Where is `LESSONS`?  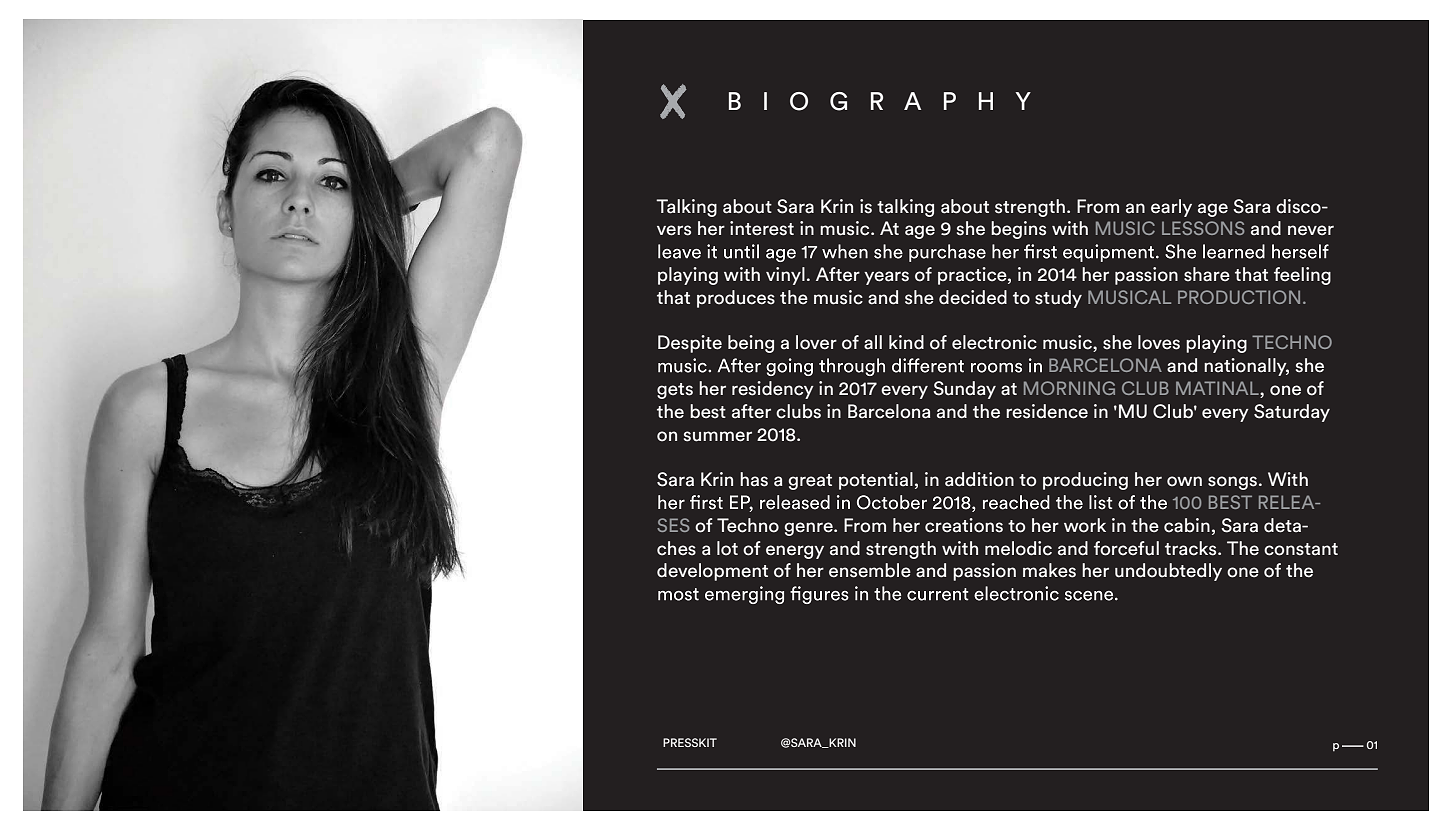
LESSONS is located at coordinates (1203, 228).
